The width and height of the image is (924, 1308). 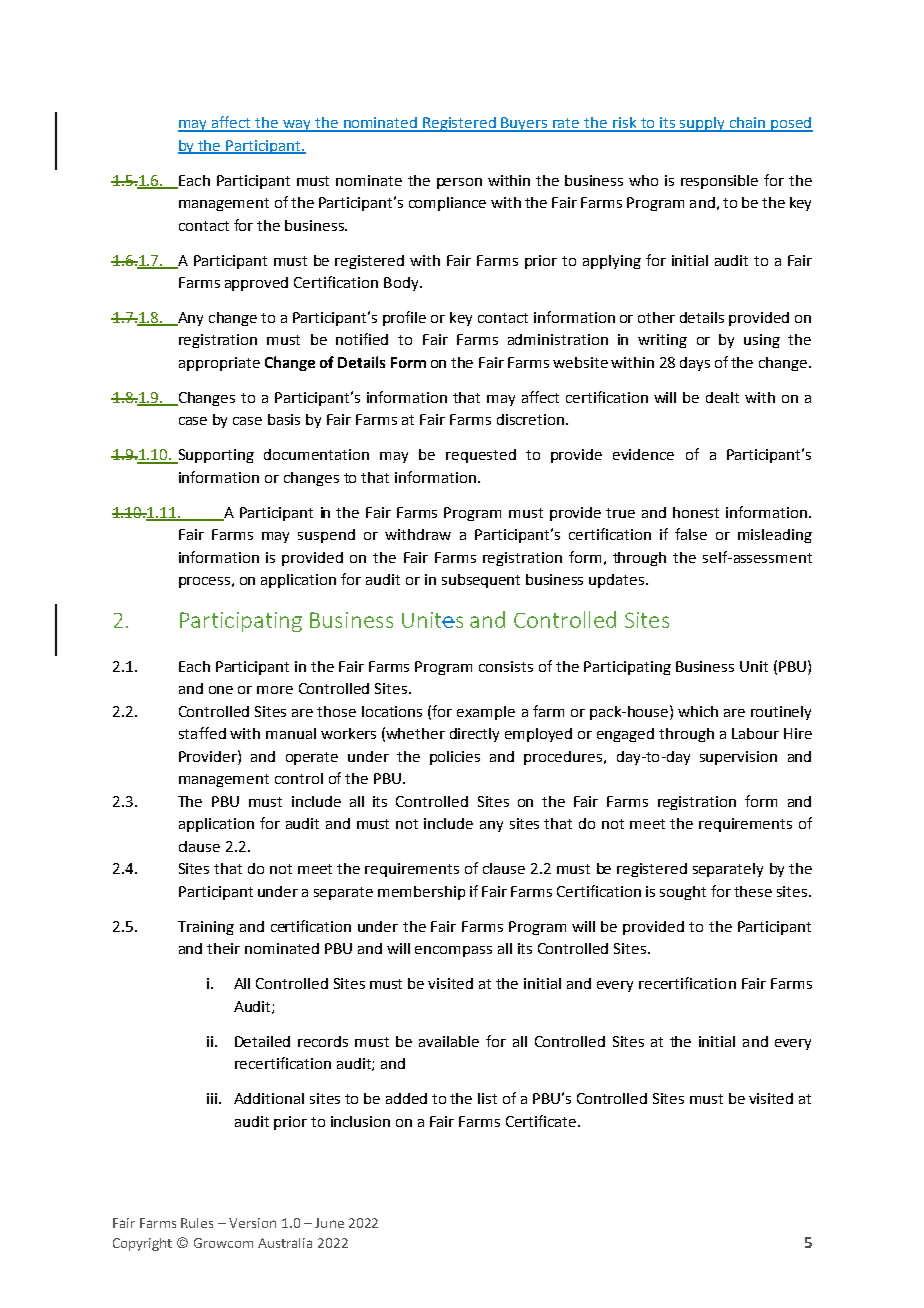 What do you see at coordinates (481, 456) in the image?
I see `requested` at bounding box center [481, 456].
